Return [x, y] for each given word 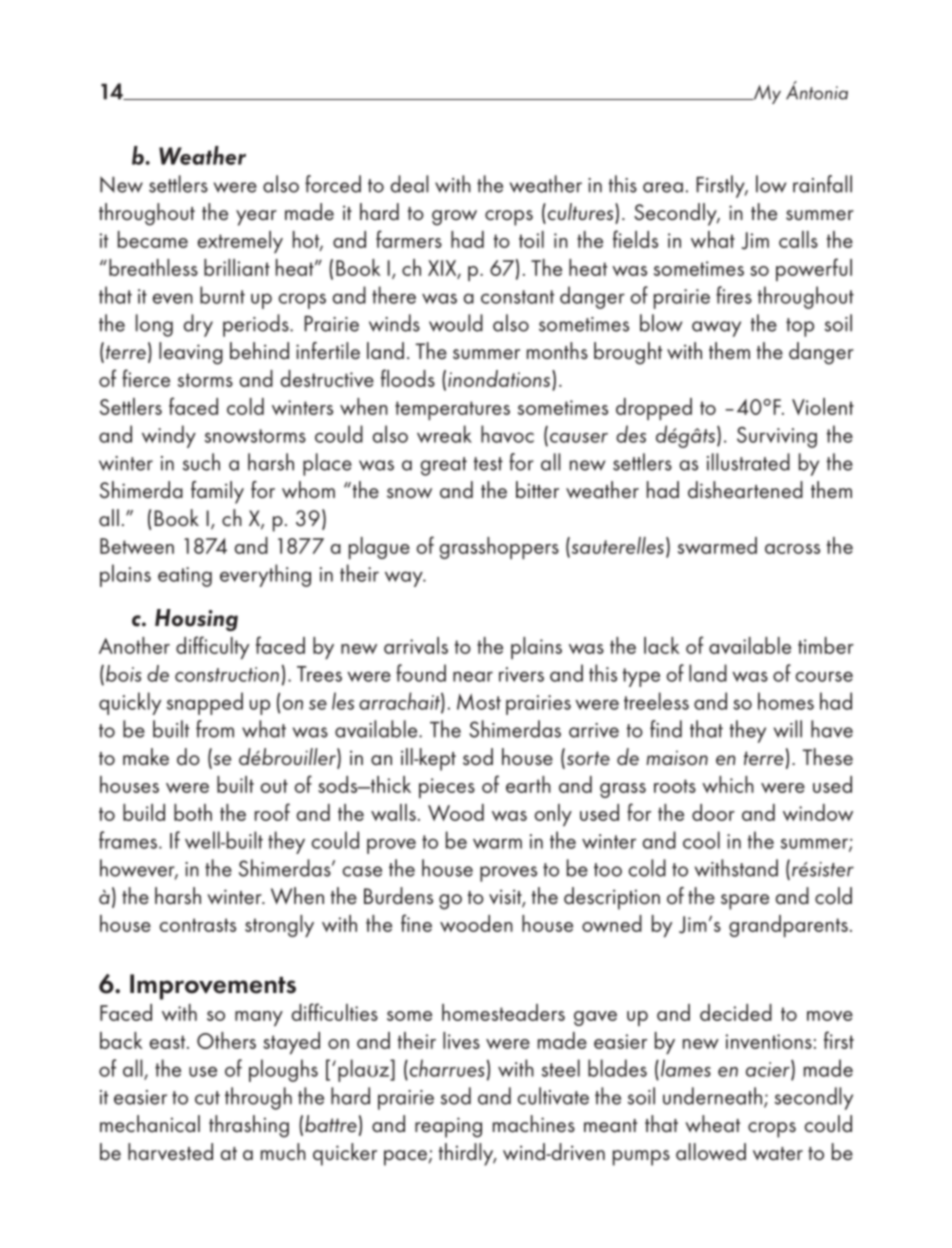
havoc [507, 434]
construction [227, 674]
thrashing [249, 1126]
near [473, 676]
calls [798, 239]
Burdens [398, 896]
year [256, 218]
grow [454, 218]
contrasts [198, 925]
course [824, 676]
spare [745, 902]
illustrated [748, 462]
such [201, 462]
